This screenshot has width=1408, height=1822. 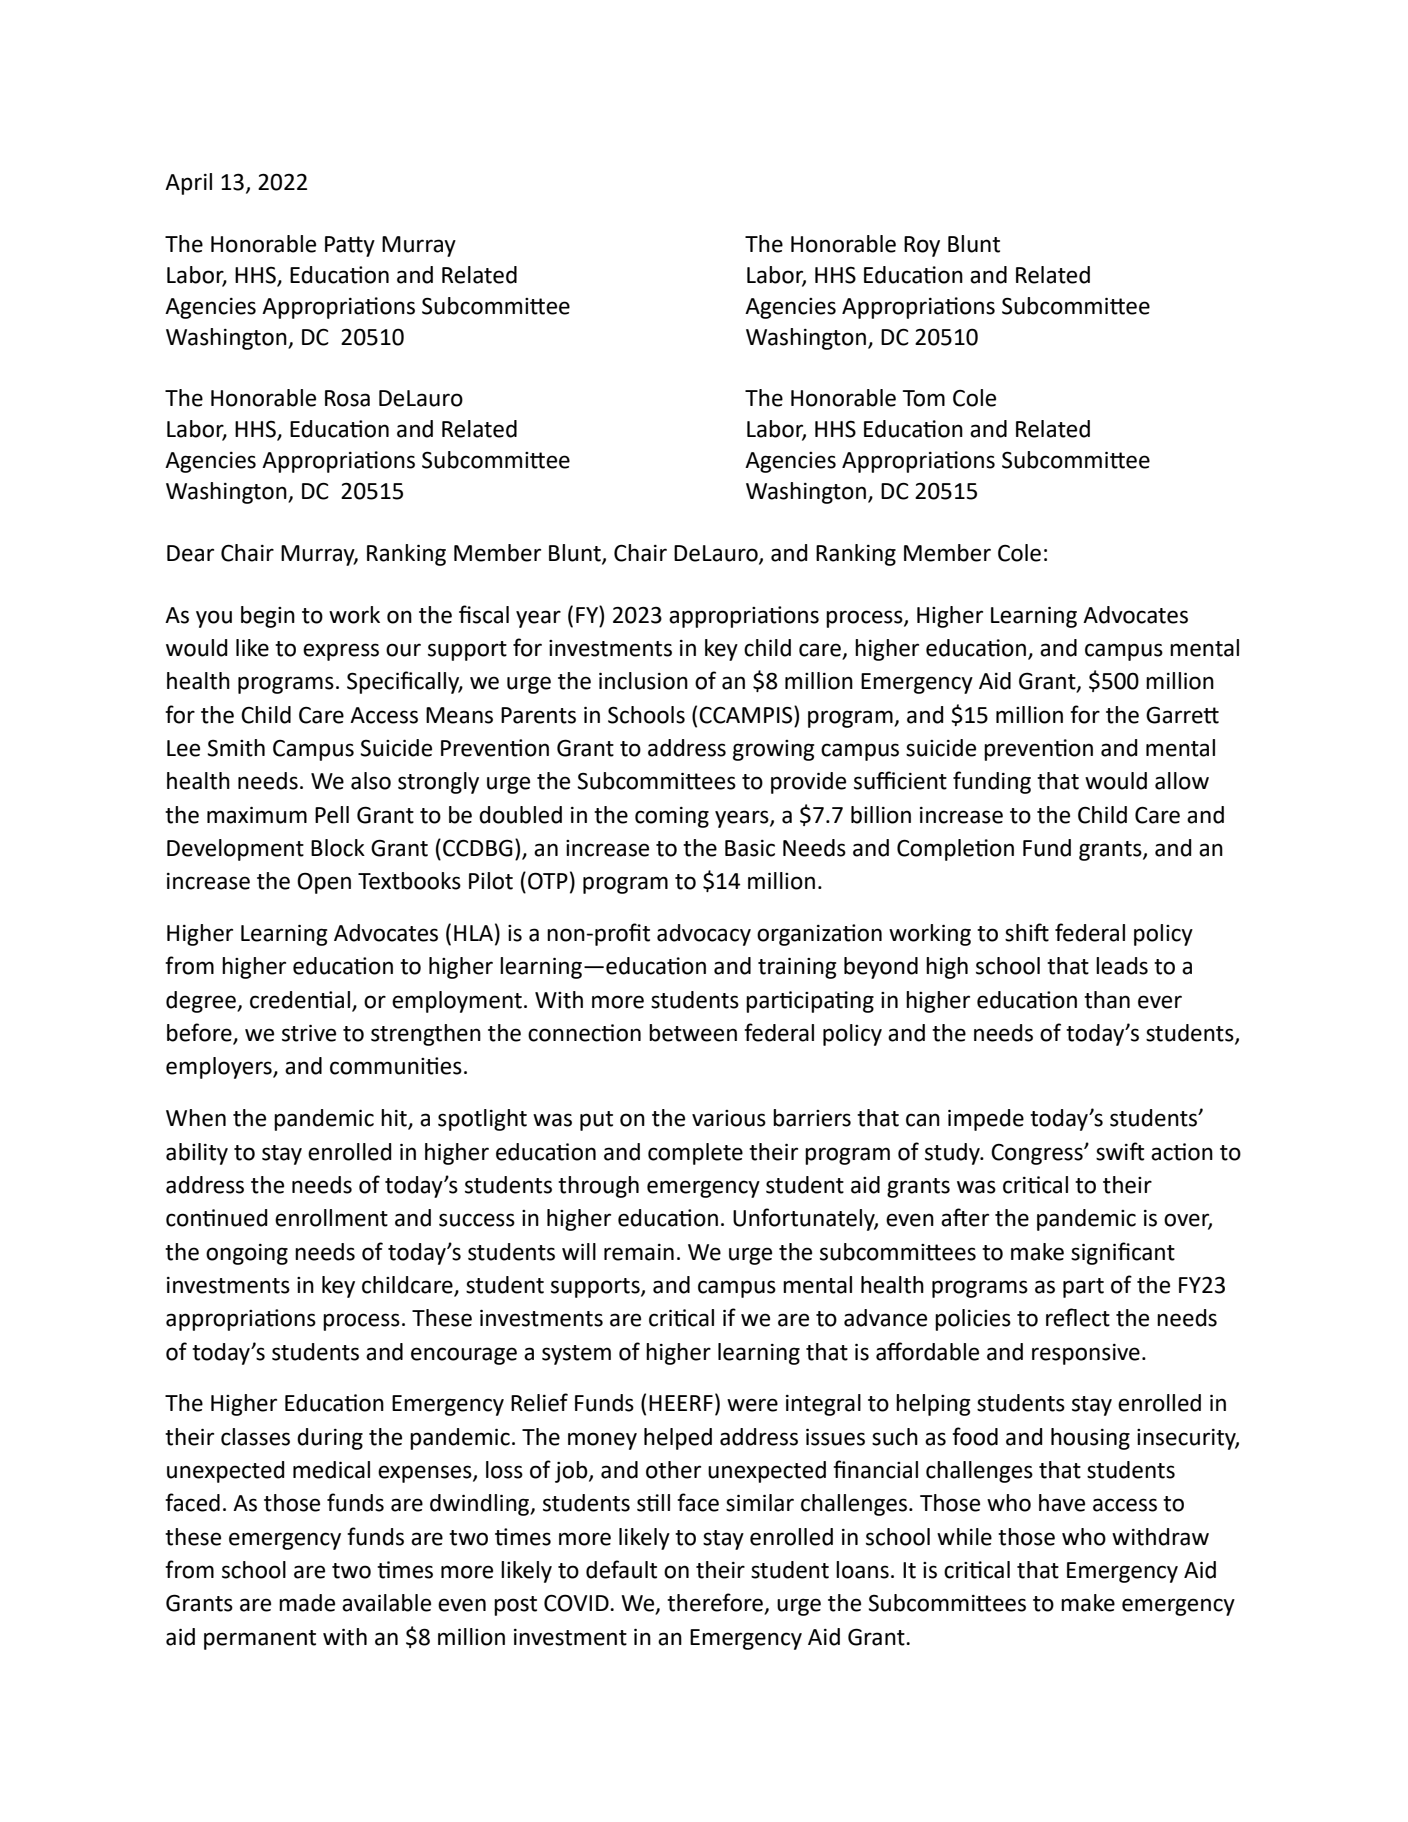 I want to click on therefore, so click(x=716, y=1603).
